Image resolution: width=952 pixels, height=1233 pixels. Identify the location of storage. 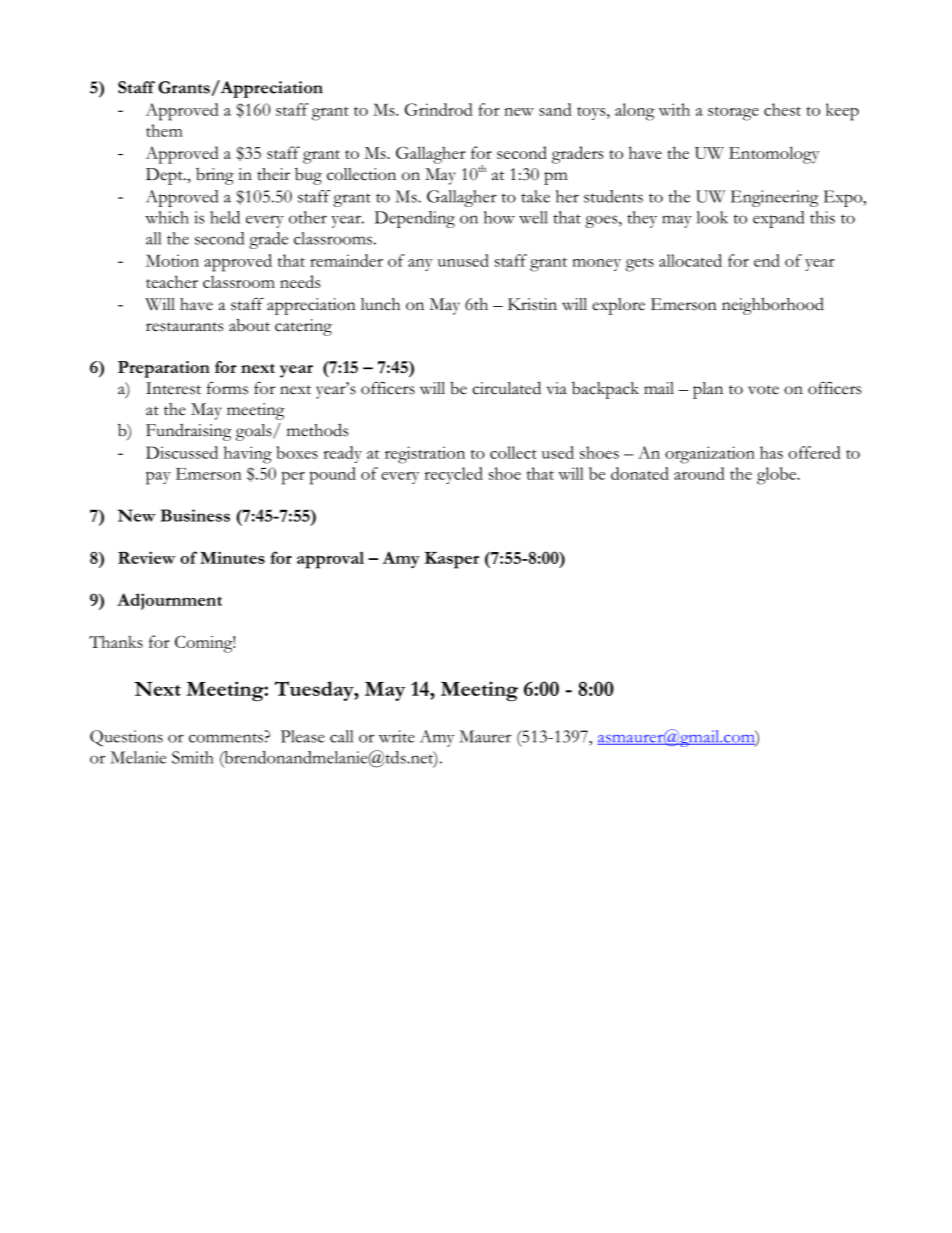
(733, 113).
